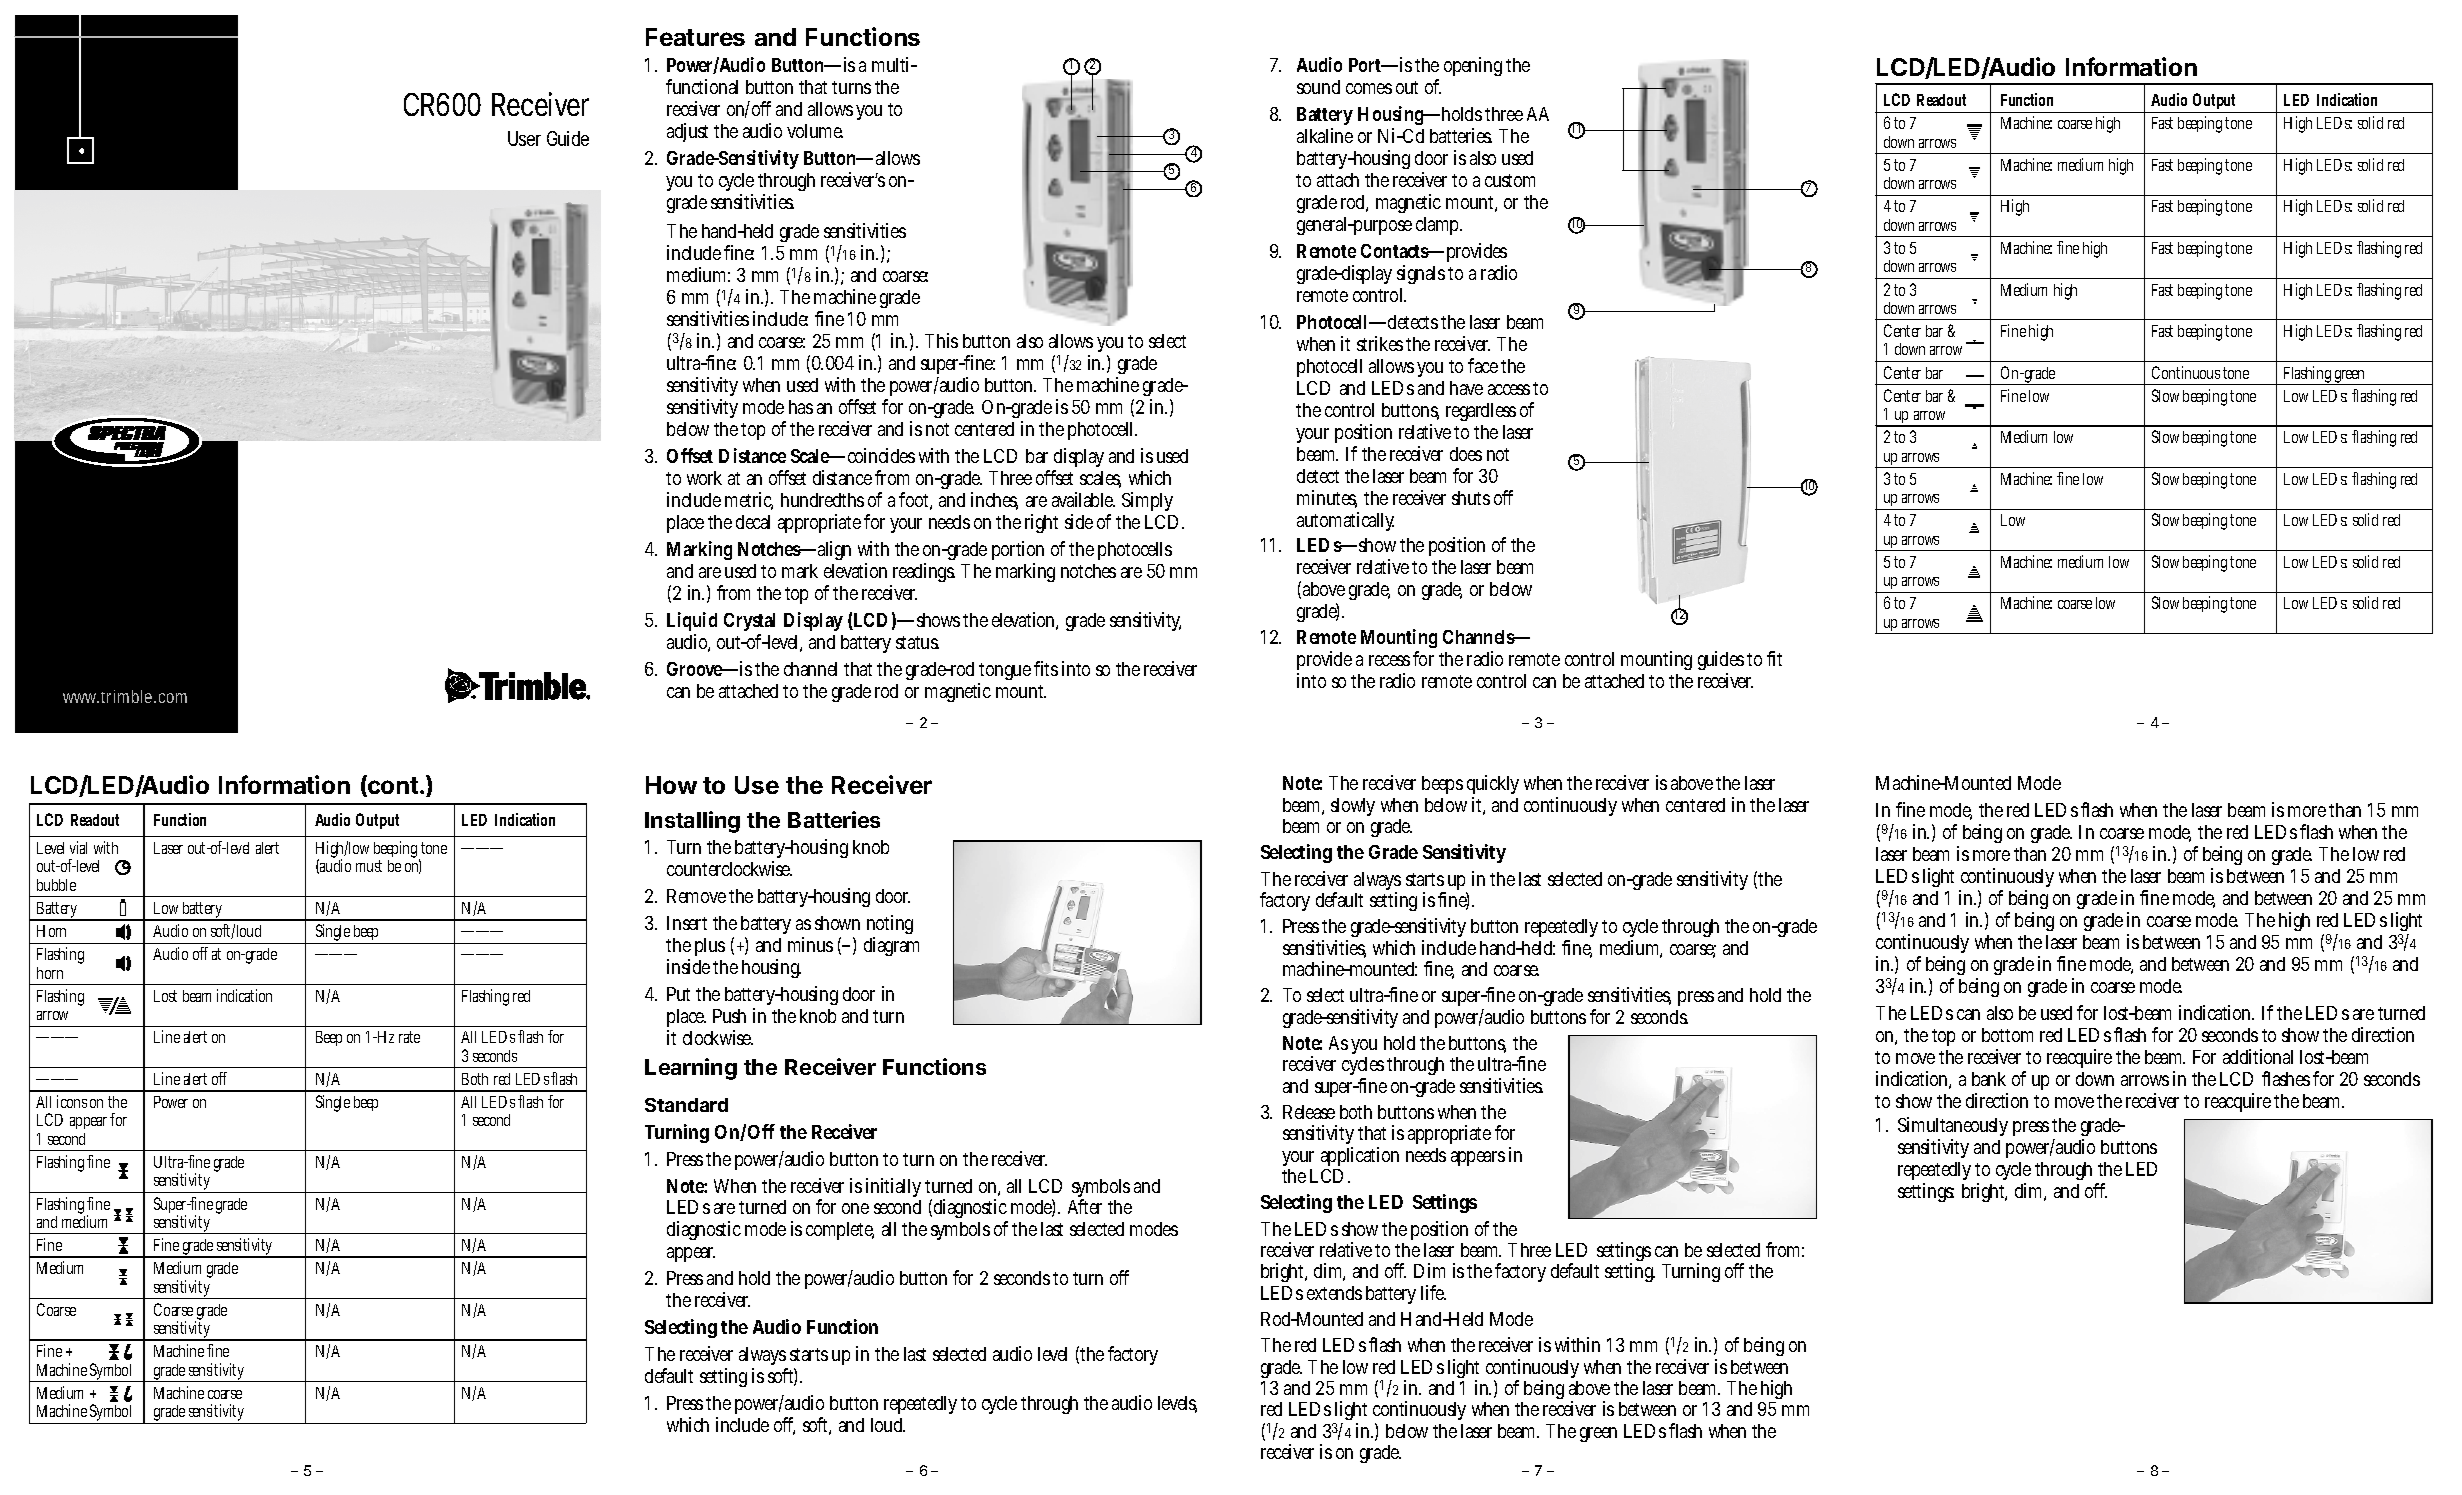 The height and width of the document is (1495, 2462). Describe the element at coordinates (704, 478) in the document. I see `work` at that location.
